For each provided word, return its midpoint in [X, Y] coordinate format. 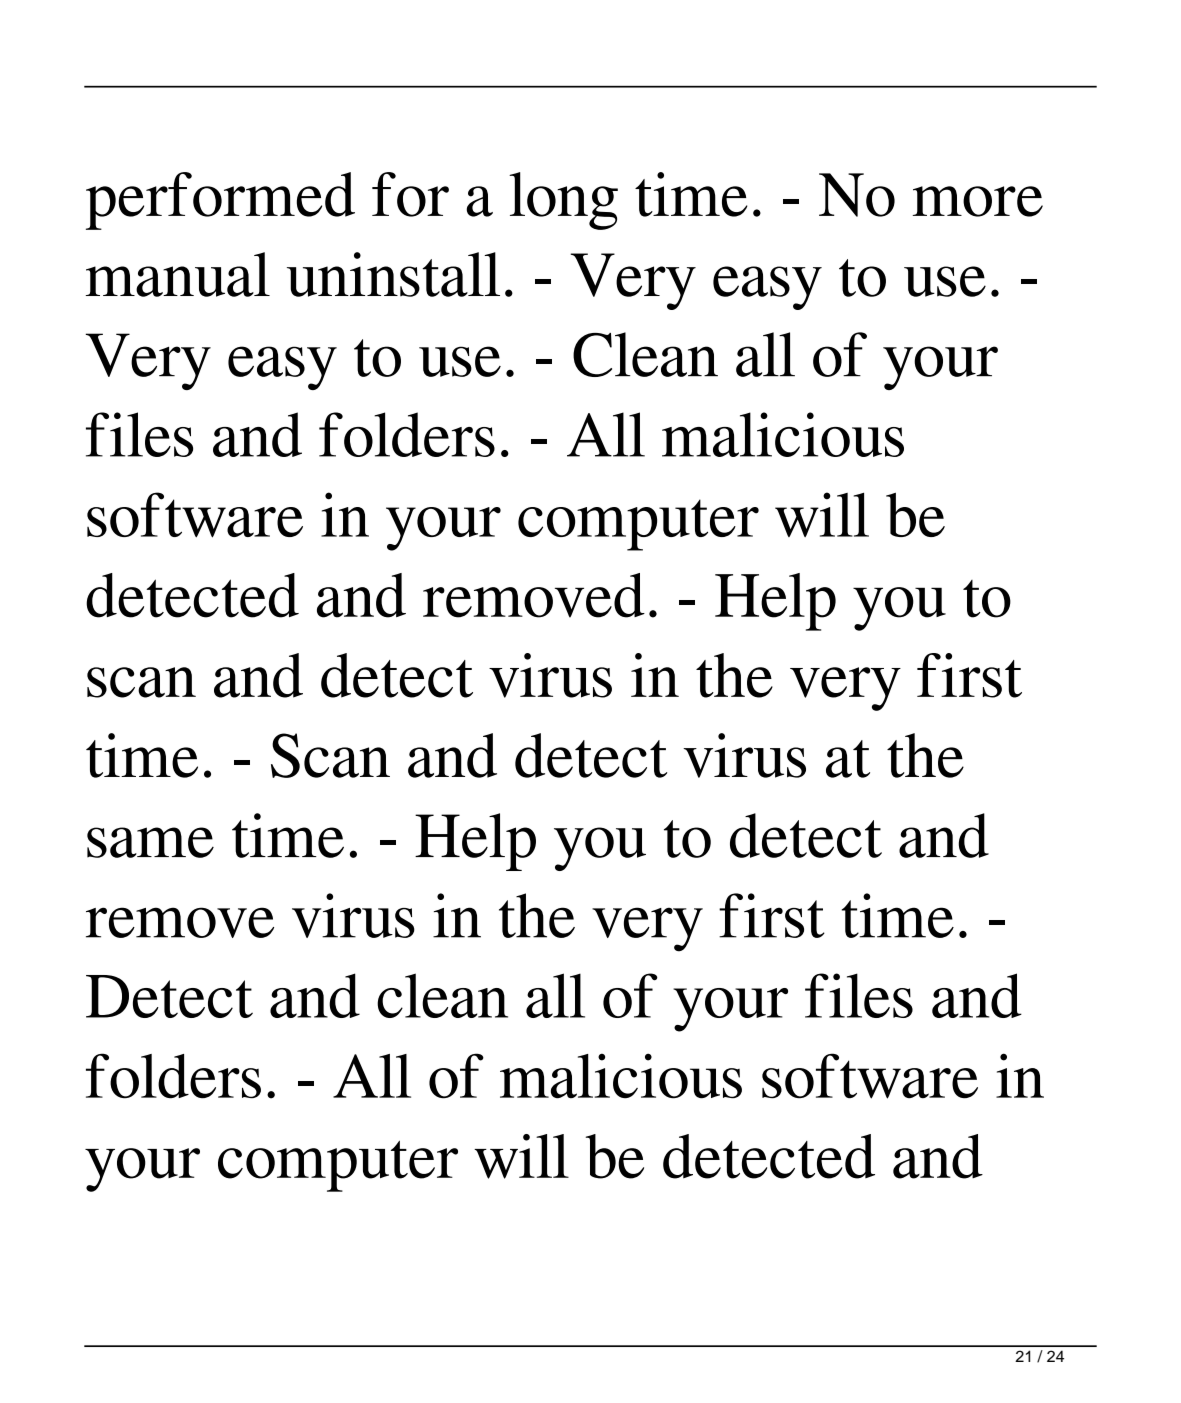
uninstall [393, 274]
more [978, 201]
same [150, 842]
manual [178, 274]
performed [220, 201]
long [563, 201]
